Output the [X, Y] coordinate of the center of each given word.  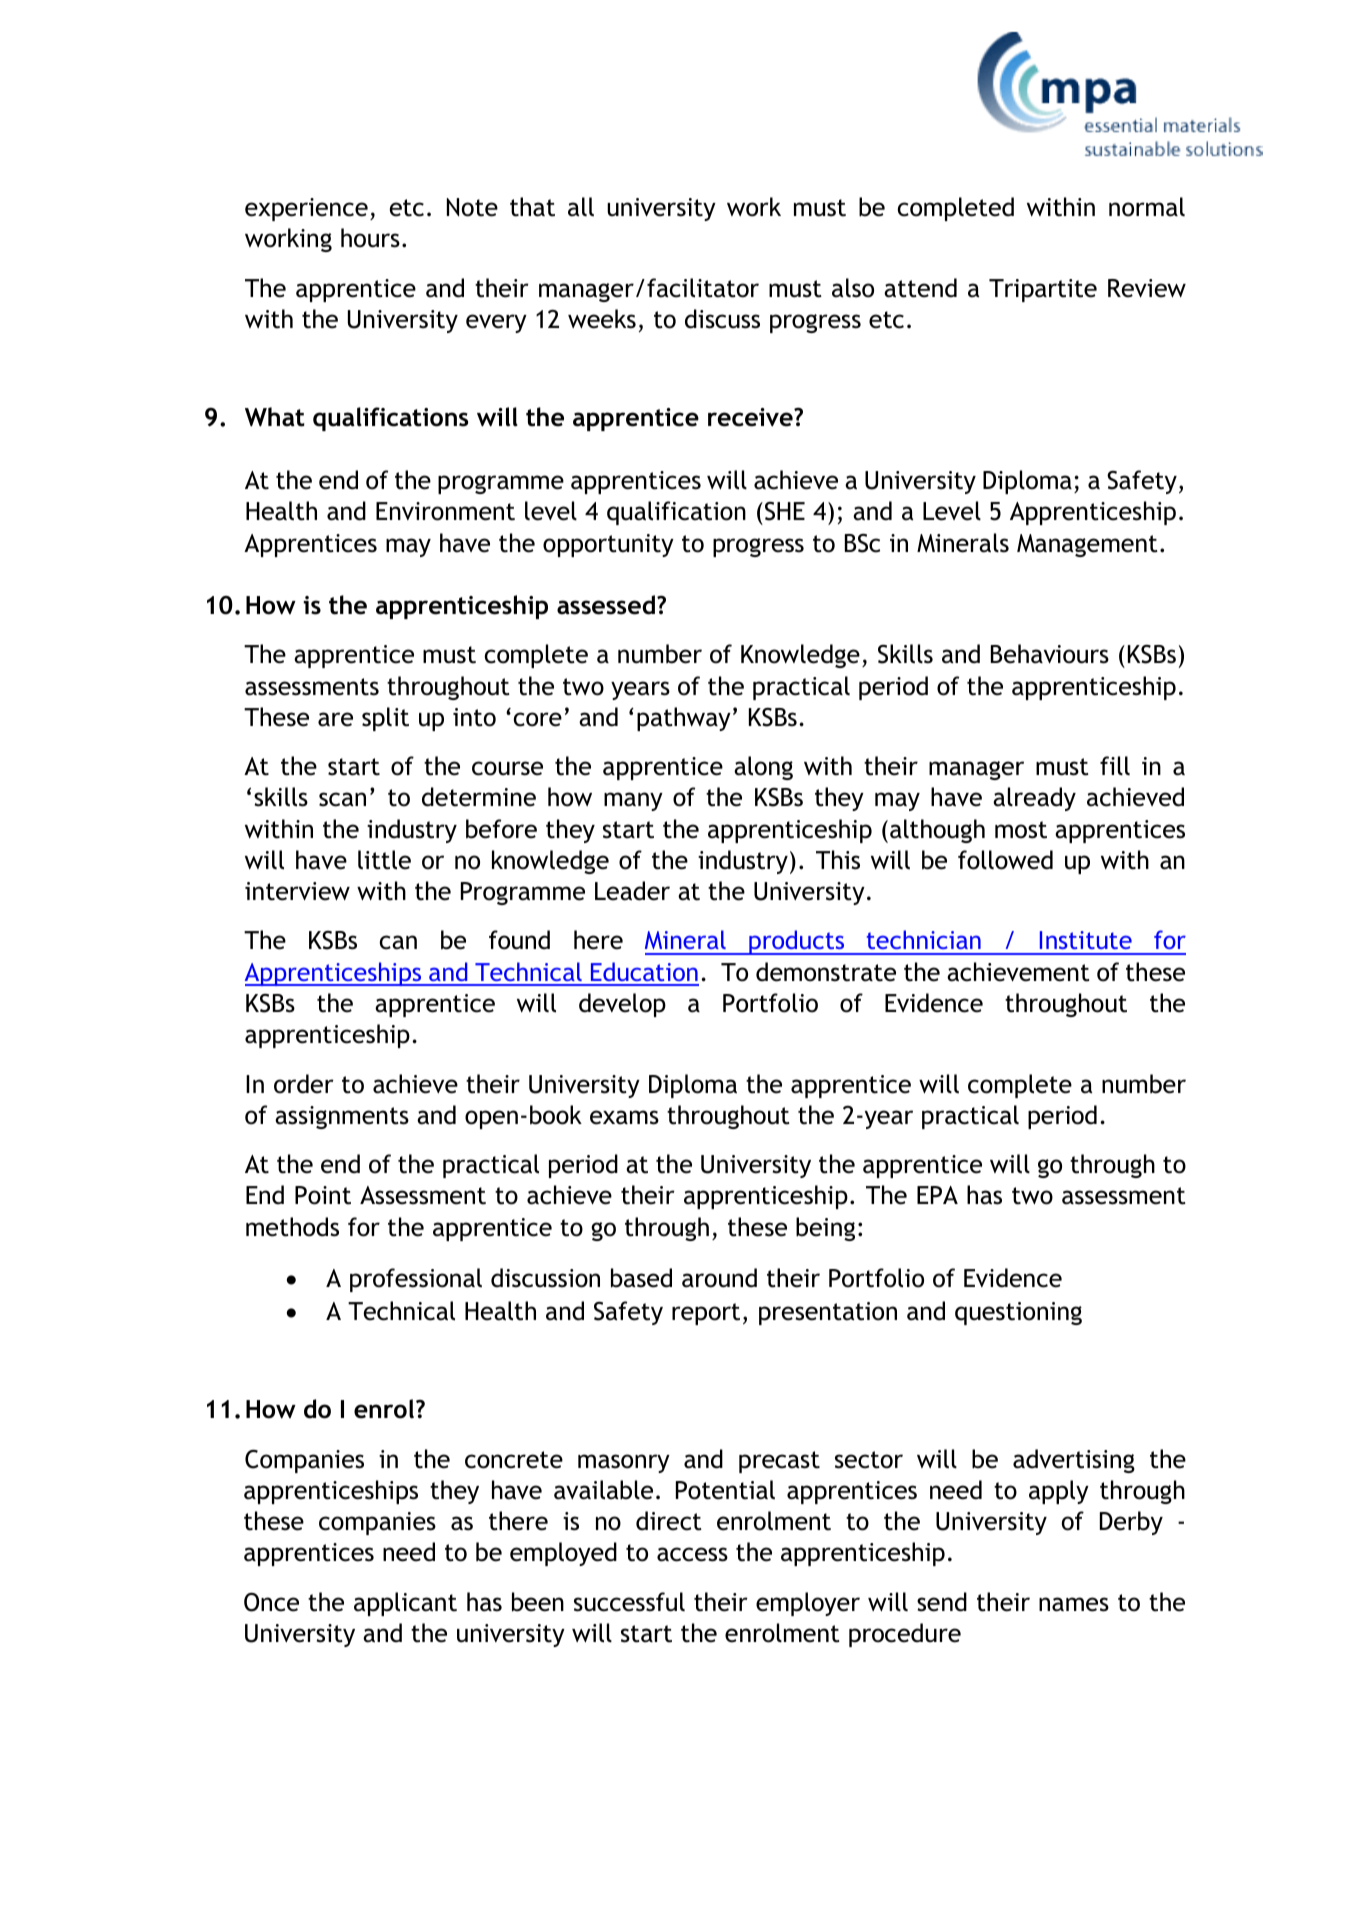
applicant [405, 1604]
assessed [606, 605]
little [384, 860]
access [692, 1554]
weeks [602, 319]
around [719, 1278]
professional [416, 1280]
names [1074, 1604]
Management [1087, 545]
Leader [632, 891]
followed [1005, 860]
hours [370, 238]
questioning [1018, 1313]
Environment [445, 511]
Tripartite [1043, 290]
